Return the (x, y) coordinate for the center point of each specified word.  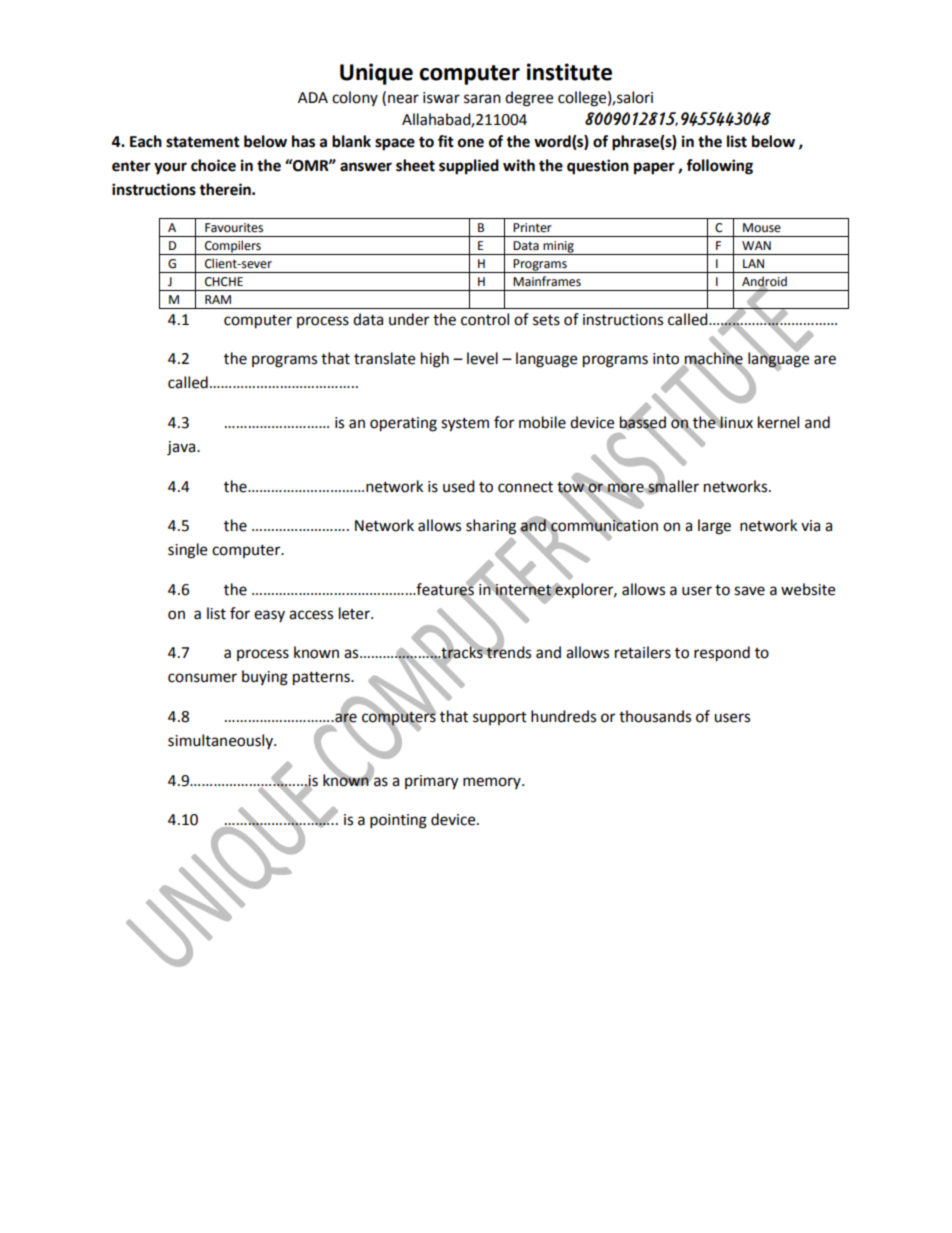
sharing (491, 527)
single (187, 551)
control (485, 319)
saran (482, 99)
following (719, 167)
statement (203, 142)
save (749, 591)
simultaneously (221, 742)
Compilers (233, 247)
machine (713, 358)
